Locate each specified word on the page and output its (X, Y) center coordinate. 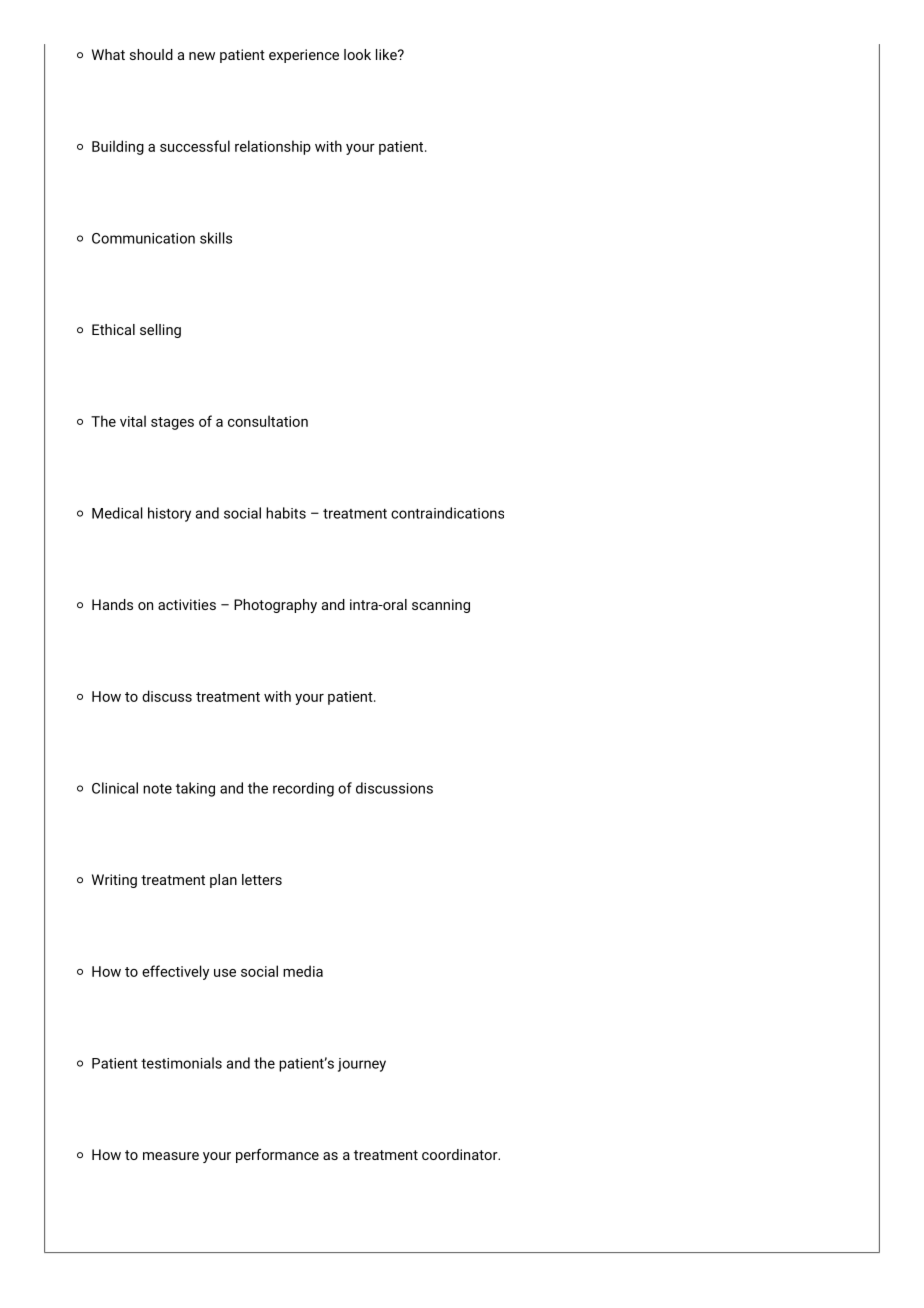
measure (171, 1156)
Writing (114, 881)
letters (262, 879)
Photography (275, 606)
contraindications (447, 513)
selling (160, 331)
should (151, 54)
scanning (441, 606)
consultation (268, 421)
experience (304, 56)
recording (303, 789)
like (387, 54)
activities (187, 604)
